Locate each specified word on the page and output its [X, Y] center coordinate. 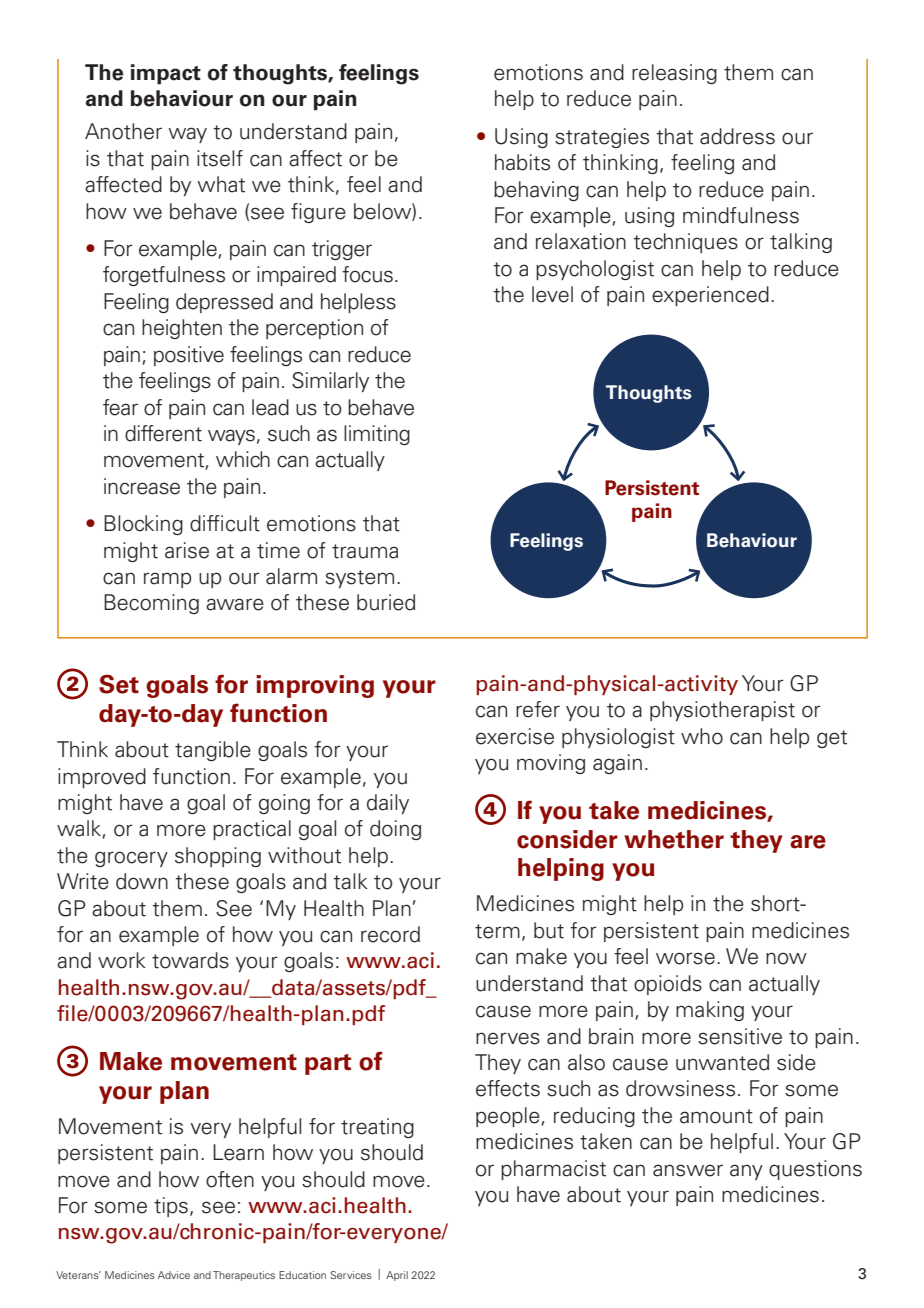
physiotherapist [722, 711]
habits [522, 162]
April [397, 1276]
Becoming [151, 604]
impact [166, 74]
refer [538, 709]
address [737, 136]
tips [171, 1207]
